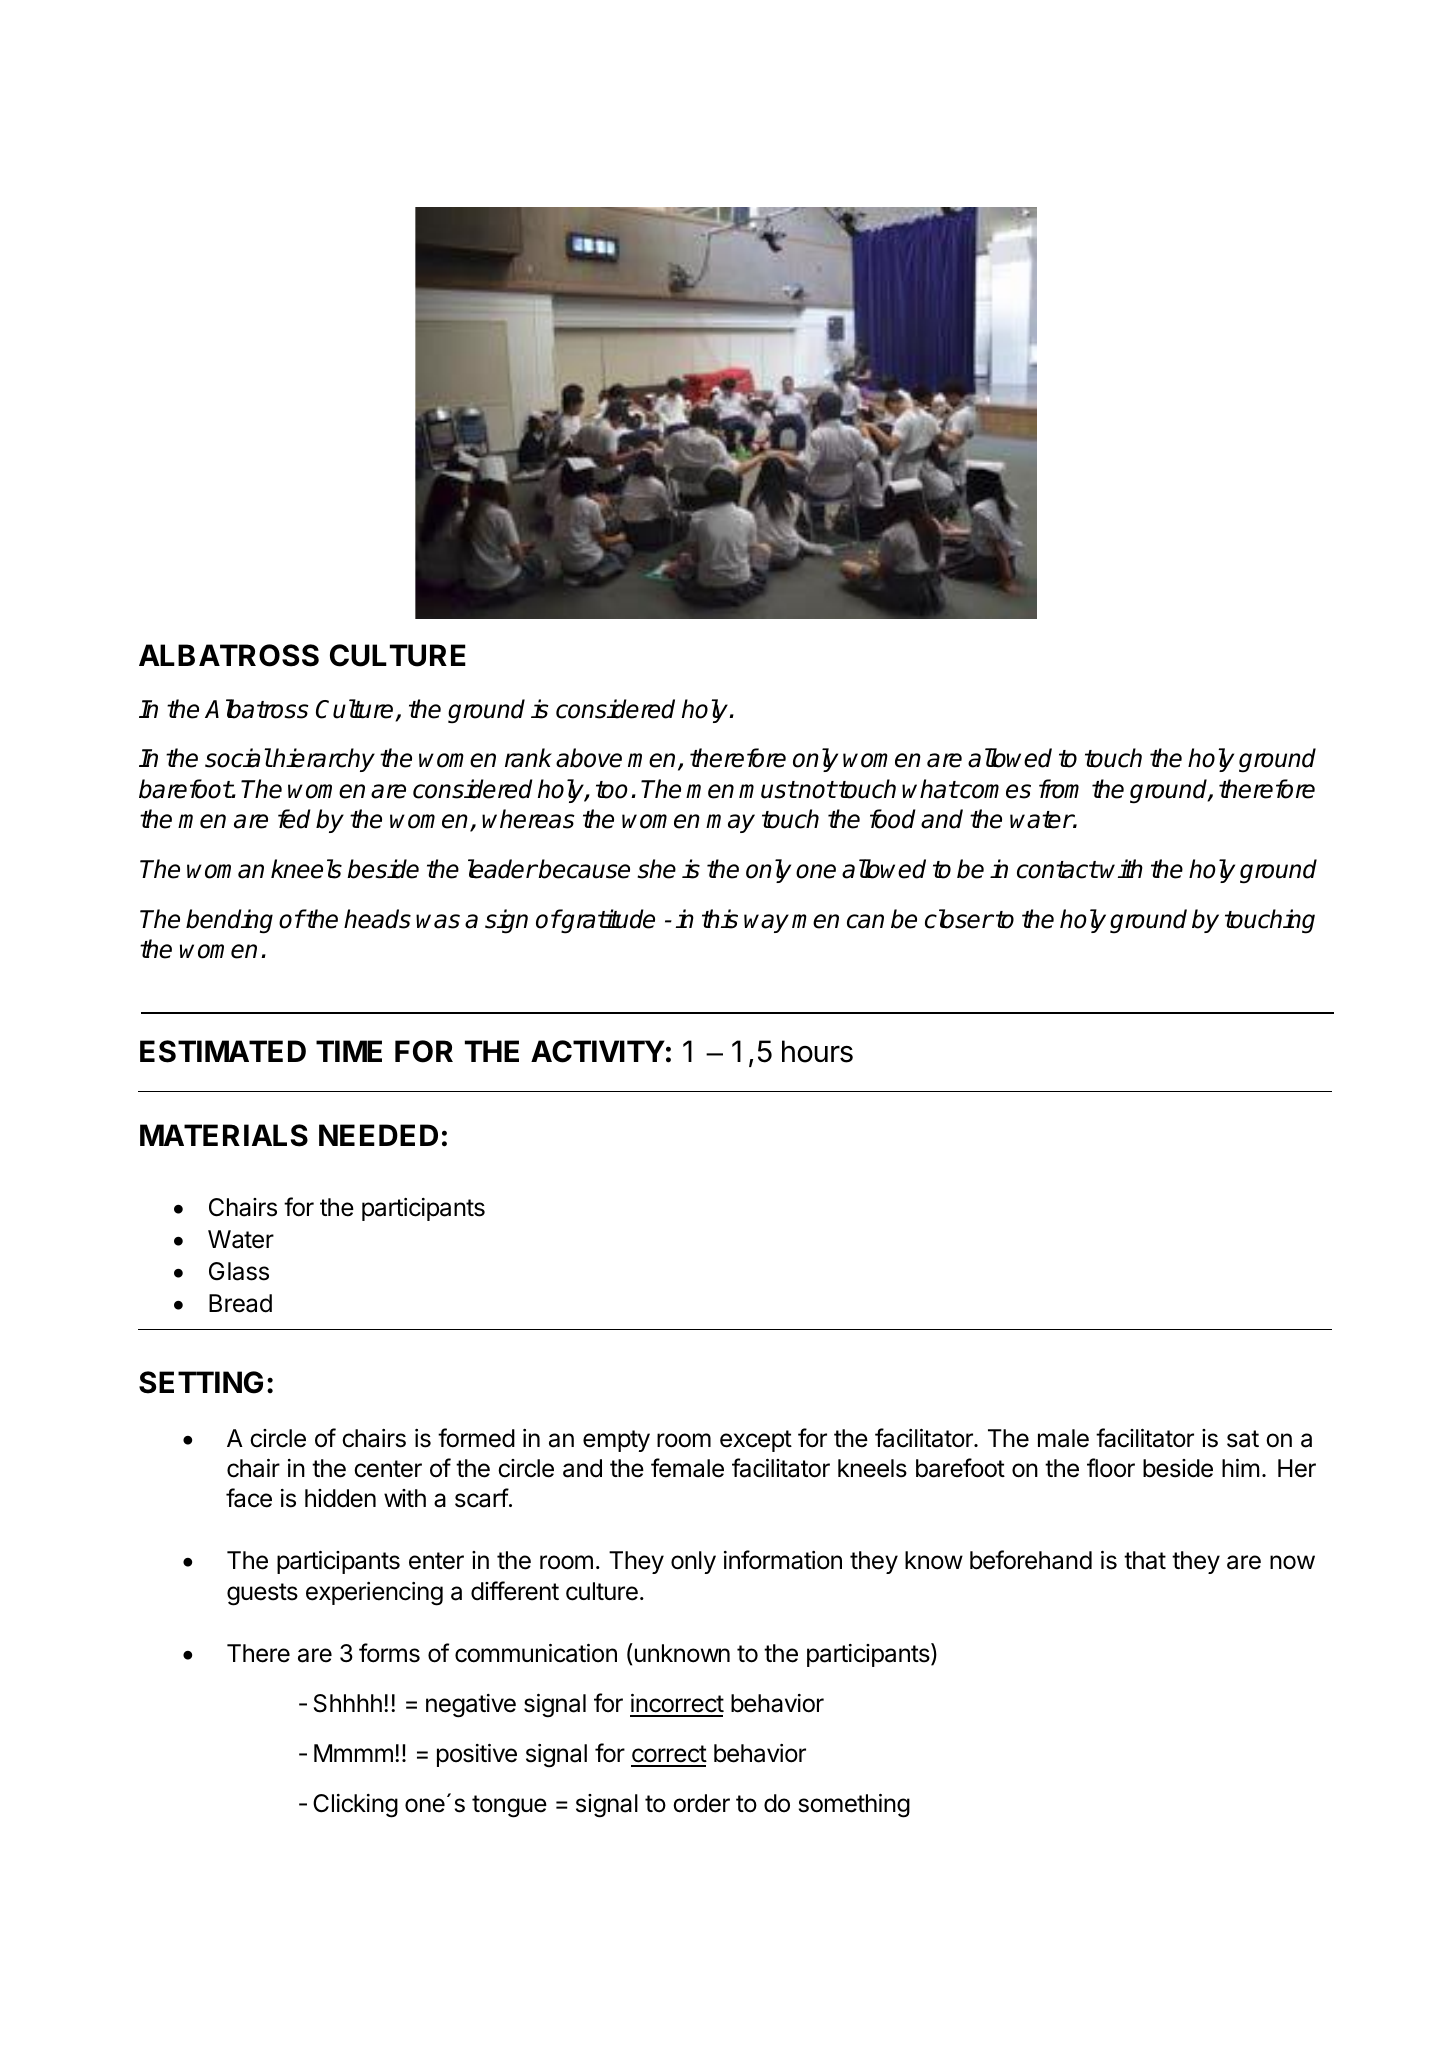 This page has height=2057, width=1454. What do you see at coordinates (730, 823) in the page?
I see `may` at bounding box center [730, 823].
